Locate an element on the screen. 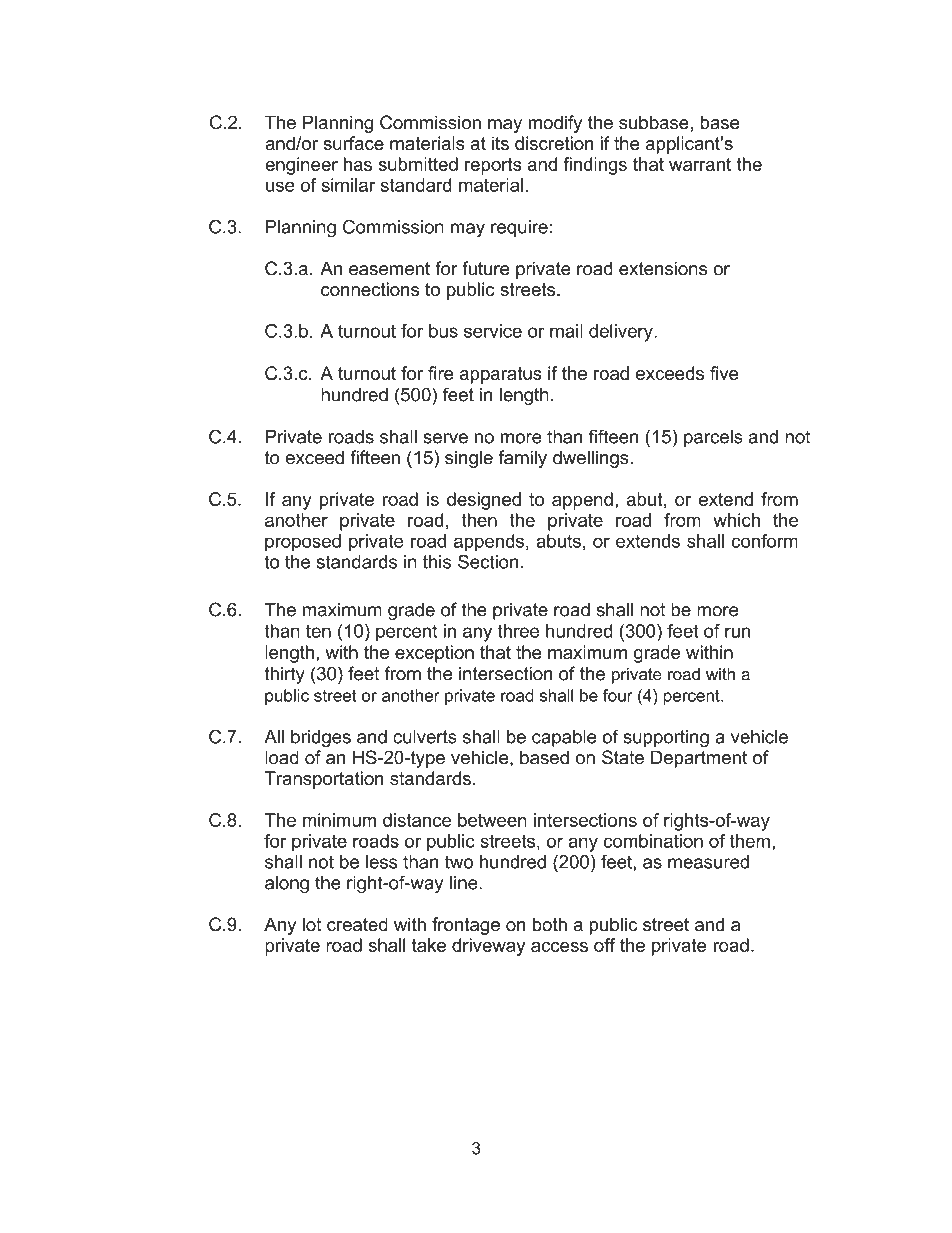  surface is located at coordinates (353, 143).
